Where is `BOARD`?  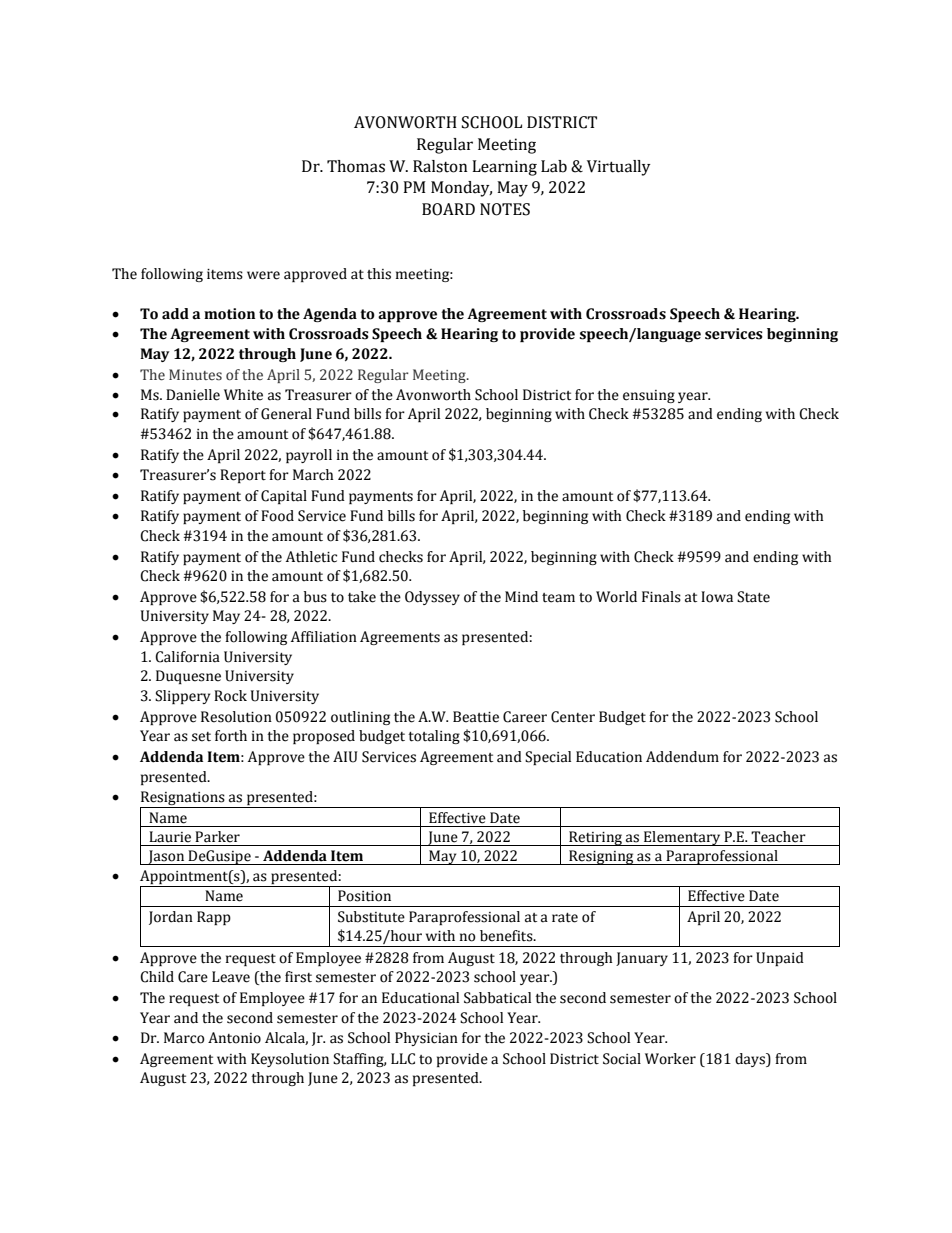
BOARD is located at coordinates (448, 209).
